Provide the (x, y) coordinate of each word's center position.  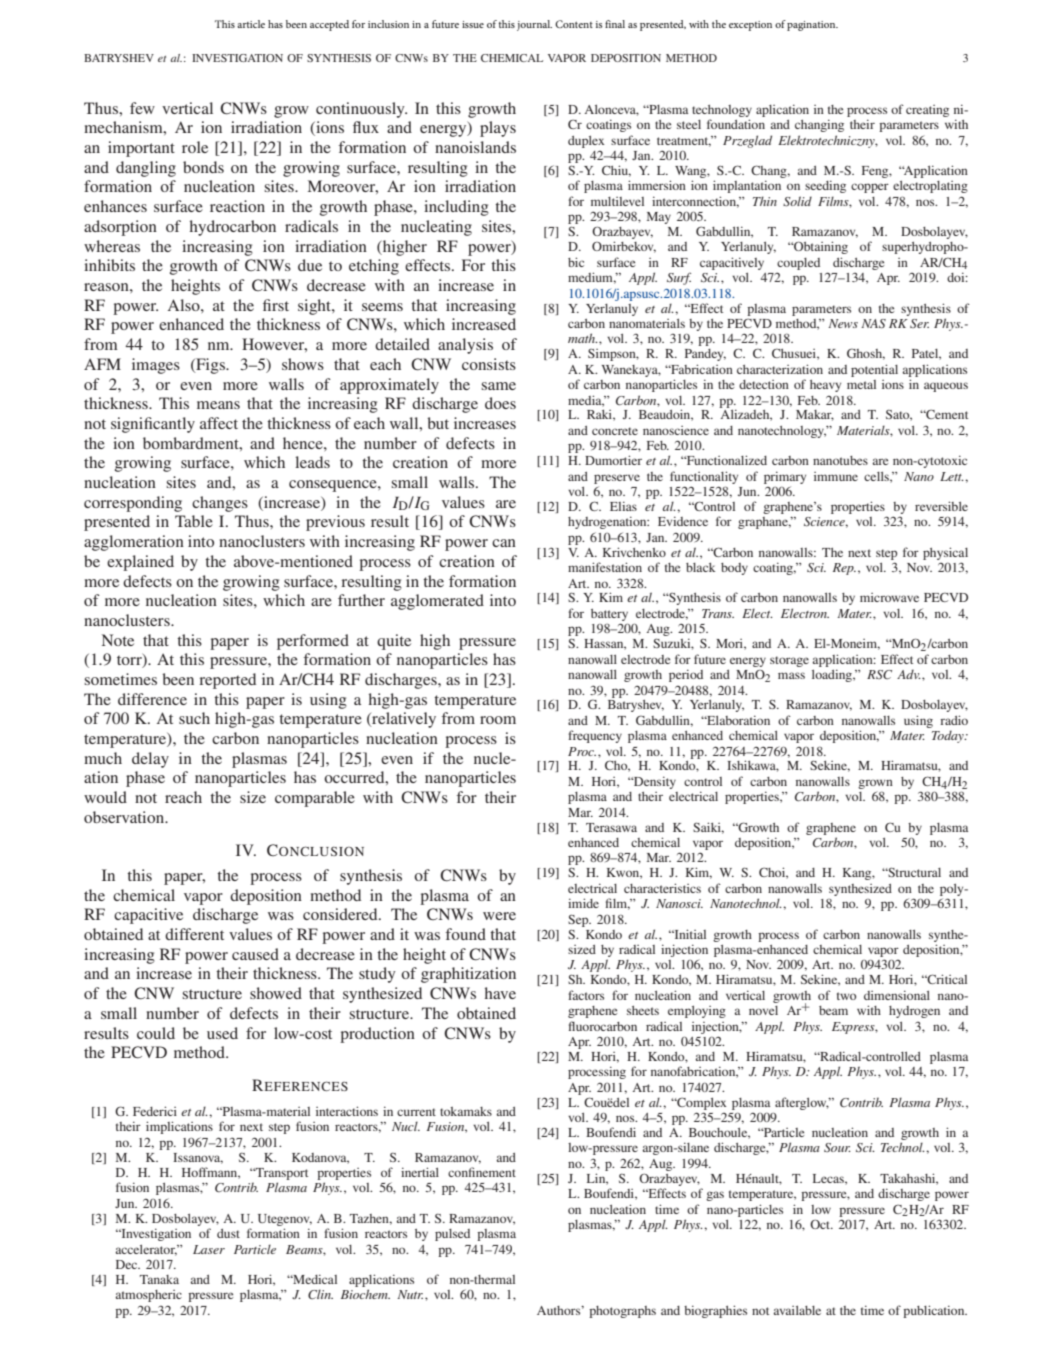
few (142, 108)
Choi (773, 873)
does (500, 403)
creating (927, 111)
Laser (209, 1249)
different (194, 934)
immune (836, 476)
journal (534, 25)
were (499, 916)
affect (219, 423)
